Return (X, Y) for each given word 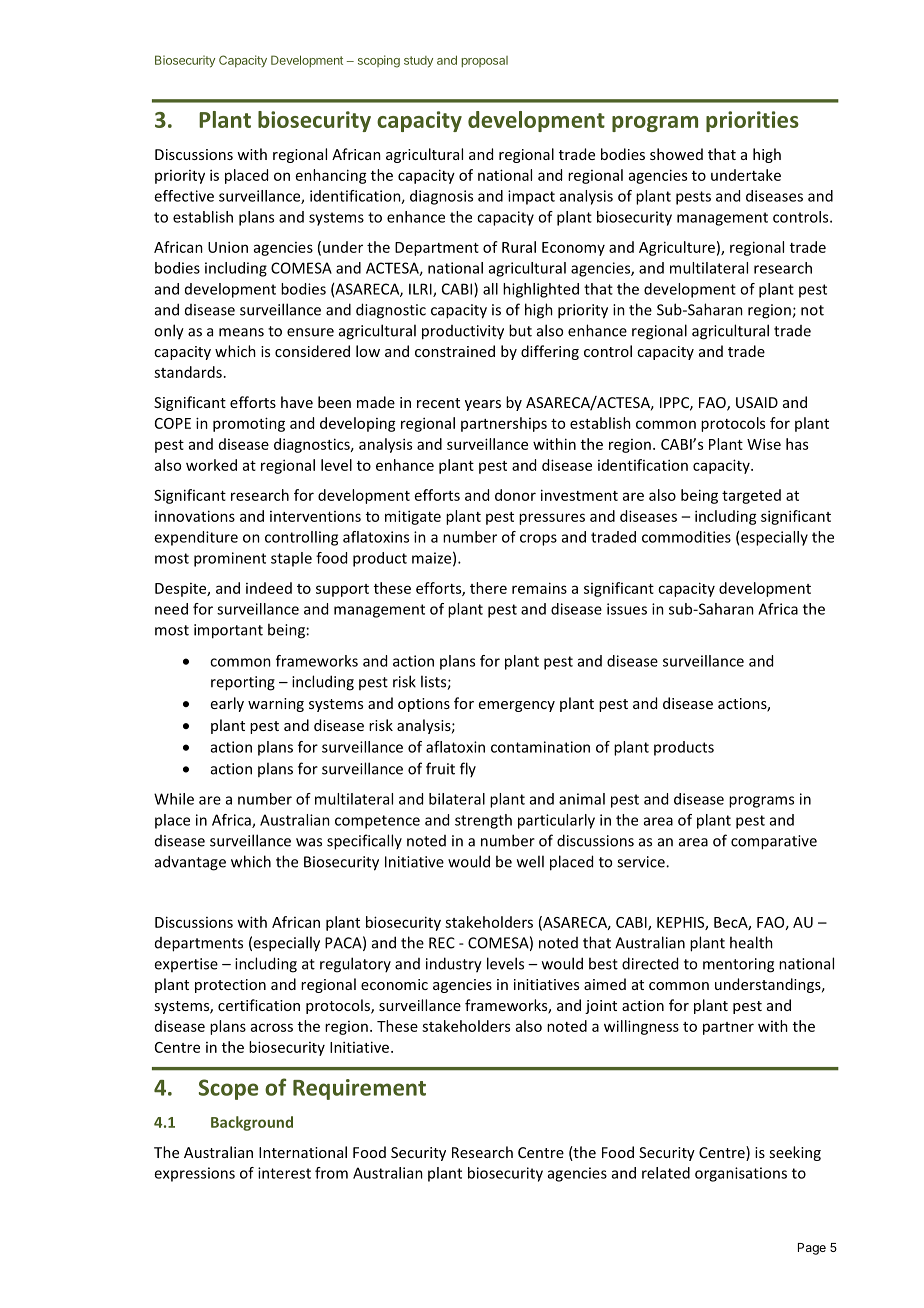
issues (627, 609)
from (331, 1173)
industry (454, 965)
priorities (752, 121)
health (751, 942)
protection (230, 986)
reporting (243, 683)
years (483, 405)
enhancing (331, 176)
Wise (764, 444)
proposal (484, 61)
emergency (517, 706)
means (241, 332)
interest (284, 1173)
